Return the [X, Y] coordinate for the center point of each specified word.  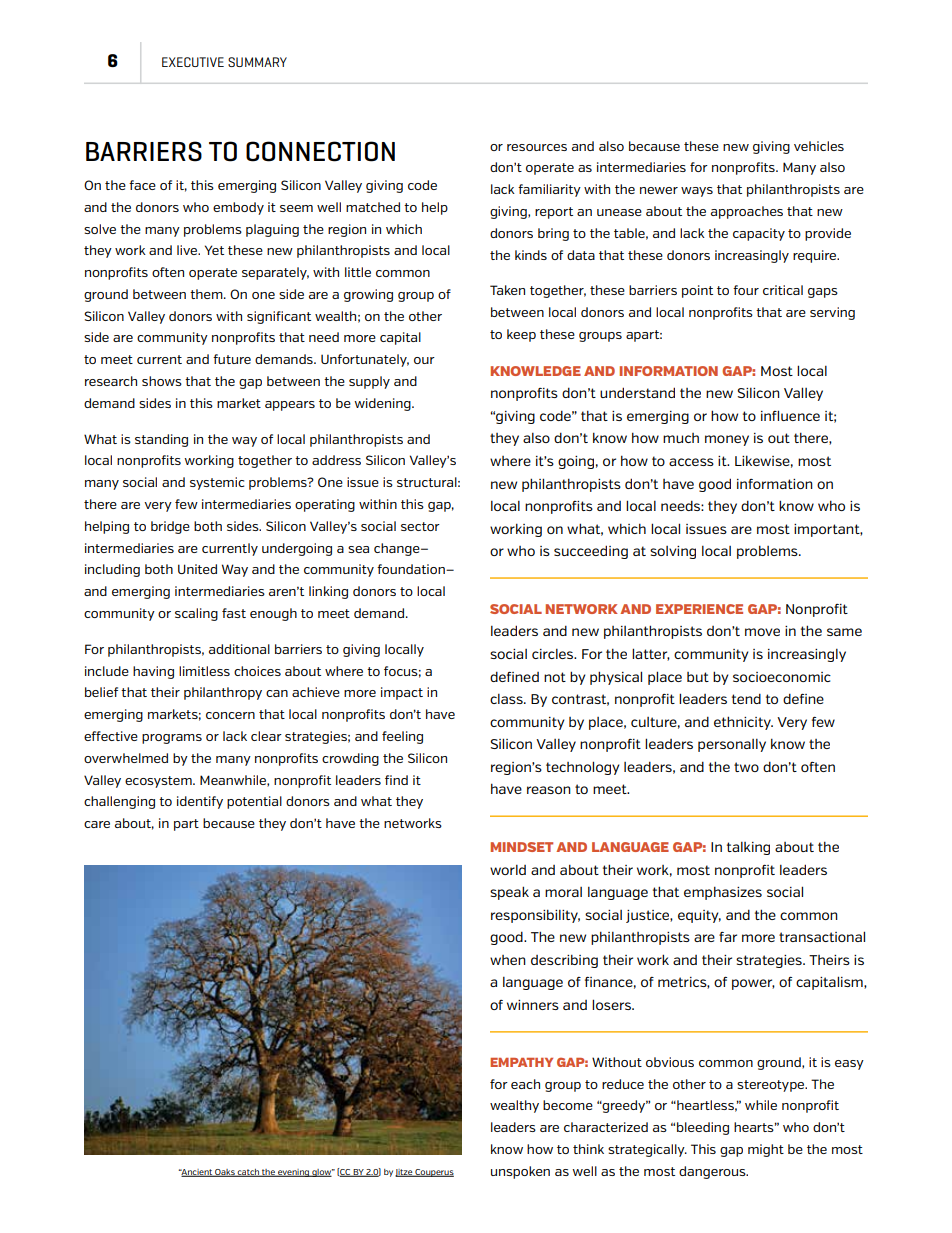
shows [162, 381]
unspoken [520, 1172]
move [762, 632]
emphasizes [723, 893]
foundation [412, 569]
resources [537, 147]
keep [521, 335]
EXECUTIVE [193, 62]
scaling [196, 614]
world [508, 870]
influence [790, 415]
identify [200, 802]
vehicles [819, 146]
